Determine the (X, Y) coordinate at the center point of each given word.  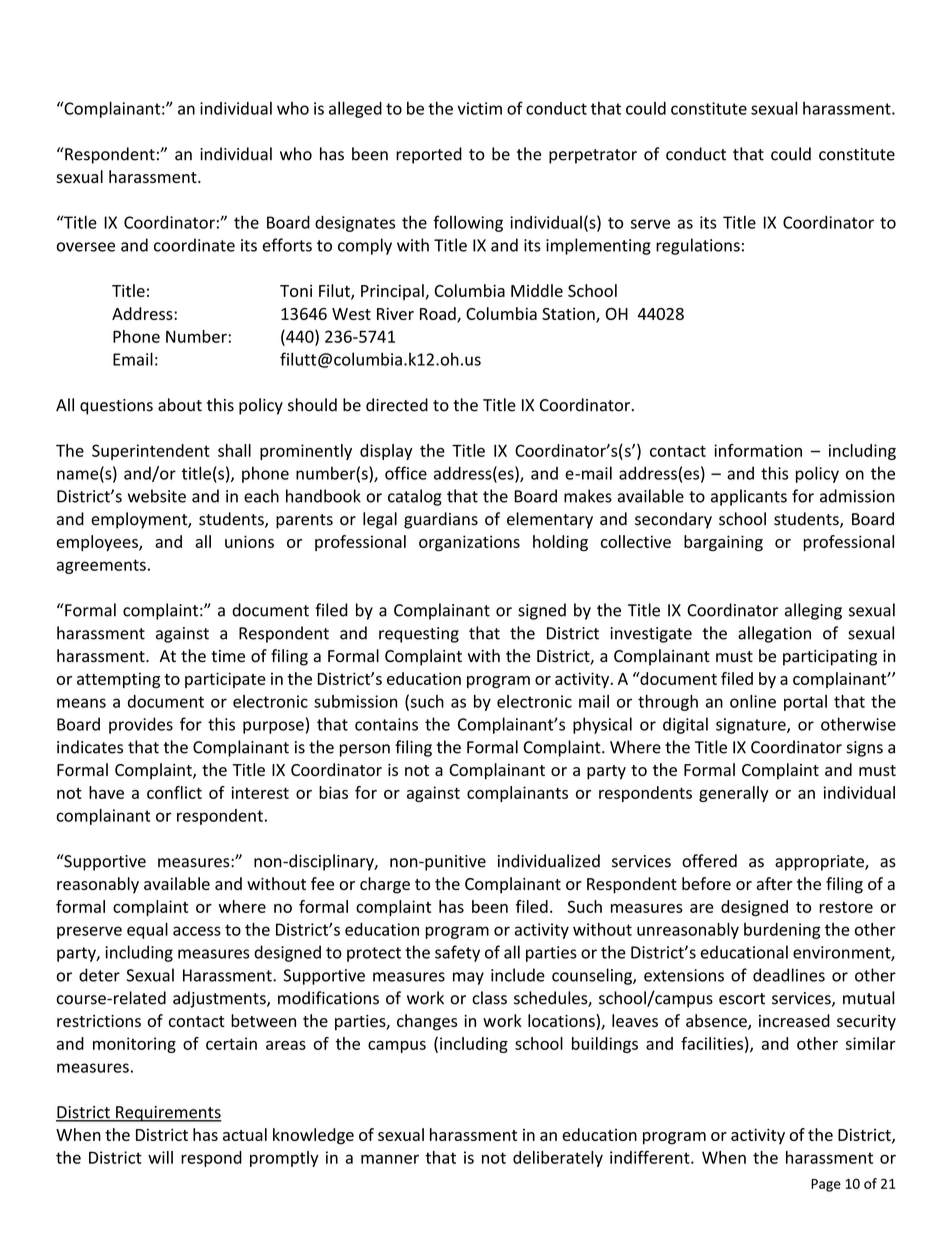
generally (734, 794)
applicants (749, 497)
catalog (415, 497)
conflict (174, 792)
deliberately (558, 1159)
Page (826, 1185)
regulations (698, 246)
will (160, 1157)
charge (385, 885)
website (157, 496)
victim (479, 108)
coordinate (194, 245)
